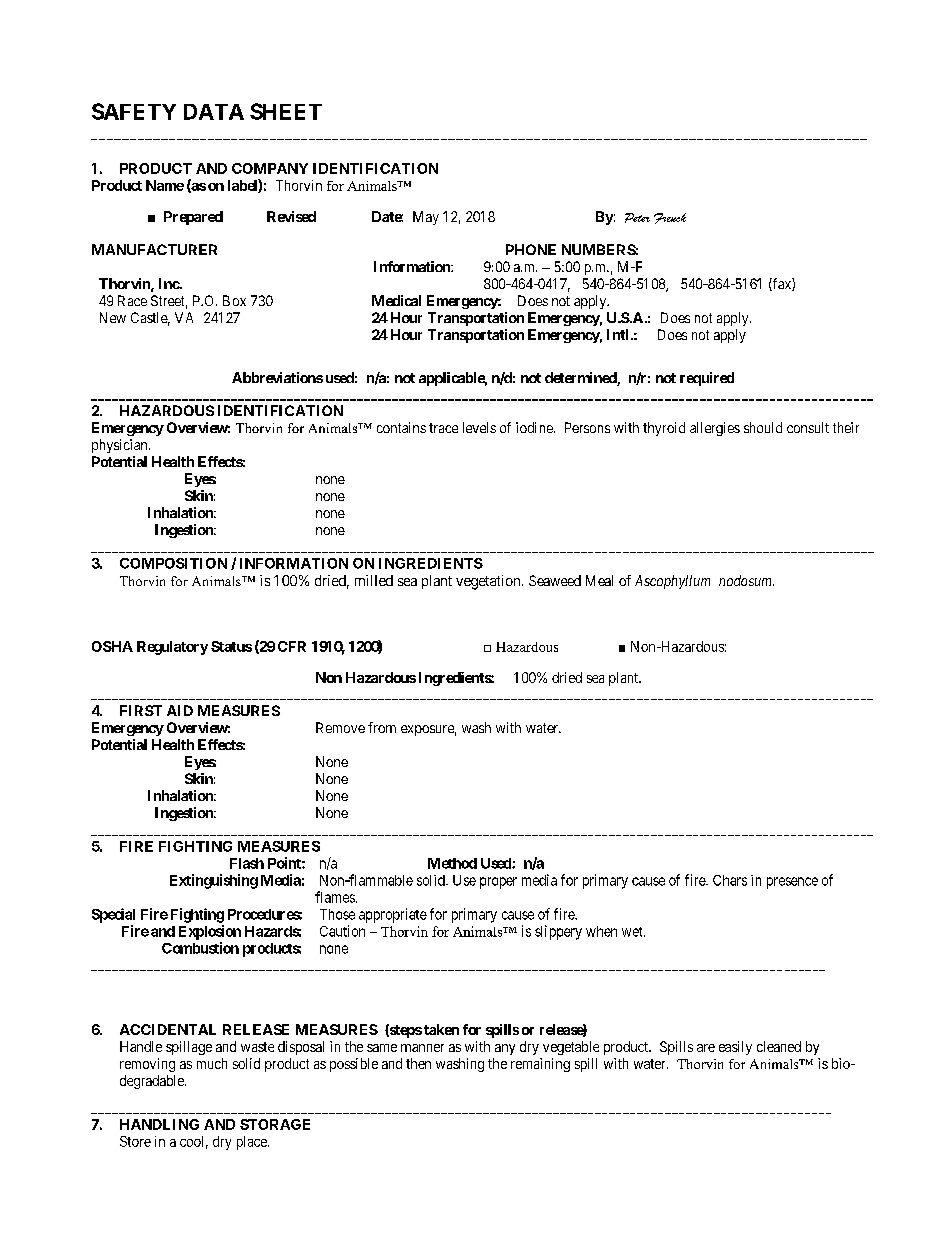  I want to click on nodosum, so click(746, 580).
